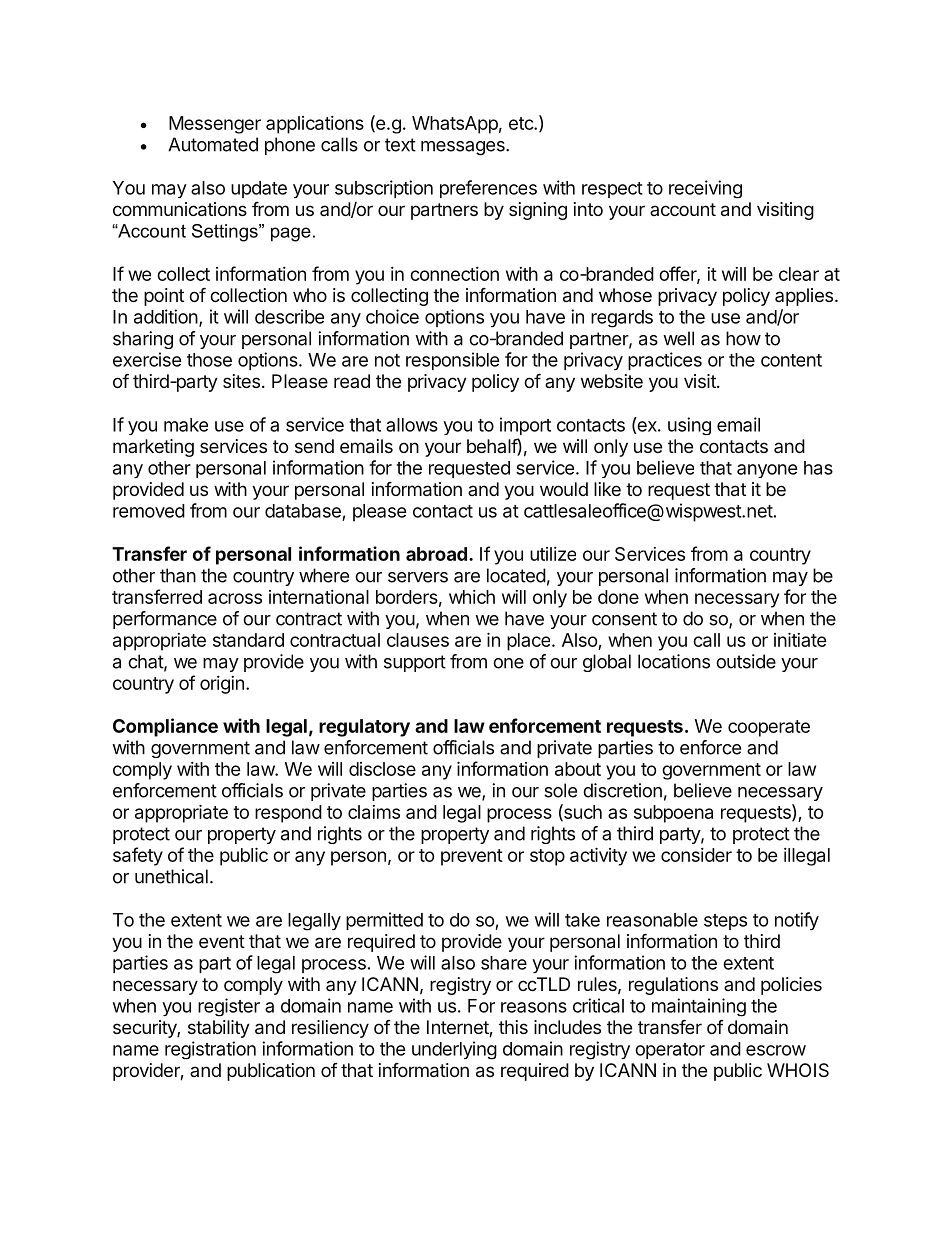  I want to click on receiving, so click(705, 189).
